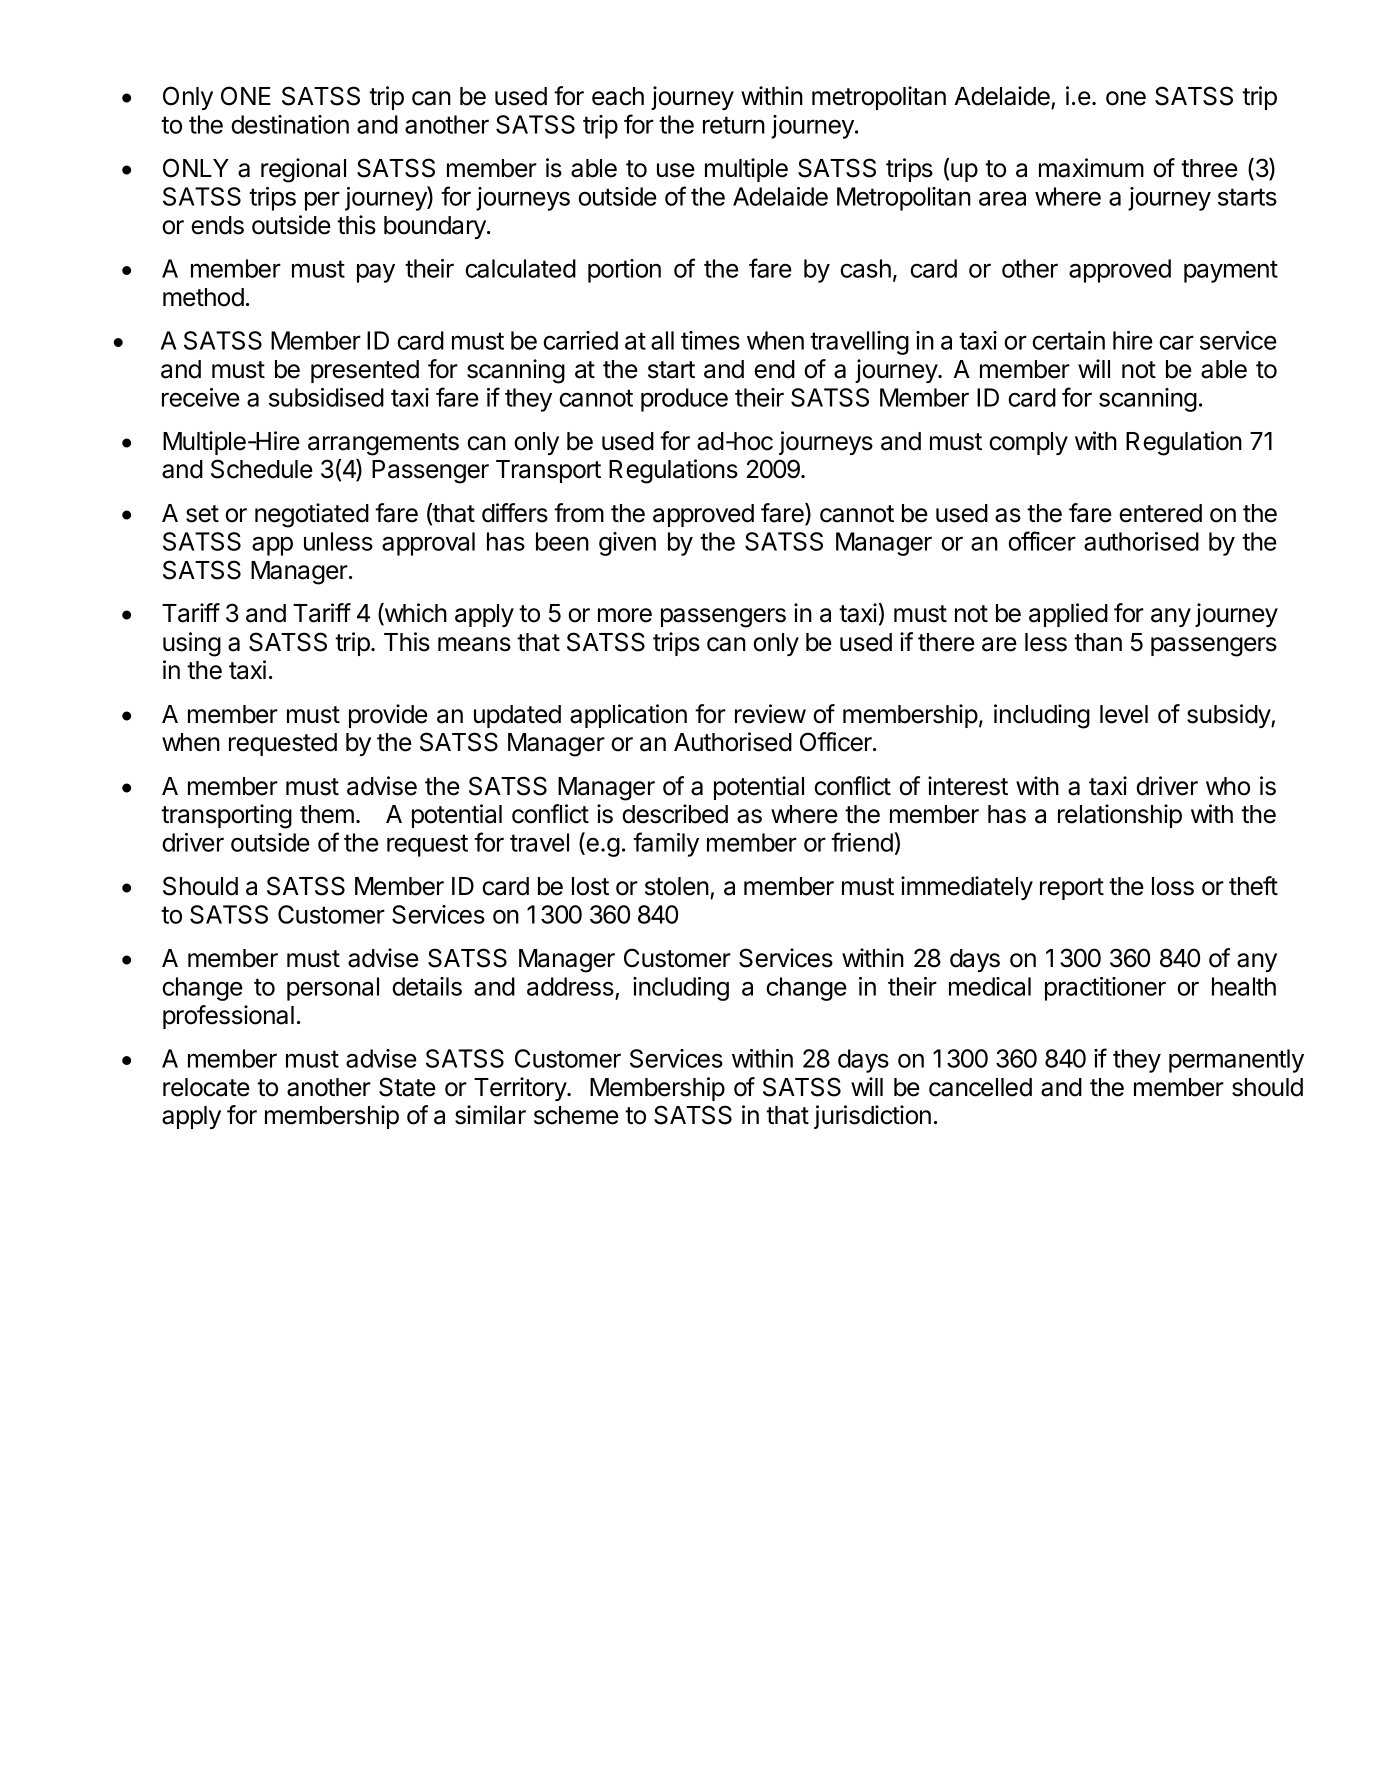  Describe the element at coordinates (684, 400) in the screenshot. I see `produce` at that location.
